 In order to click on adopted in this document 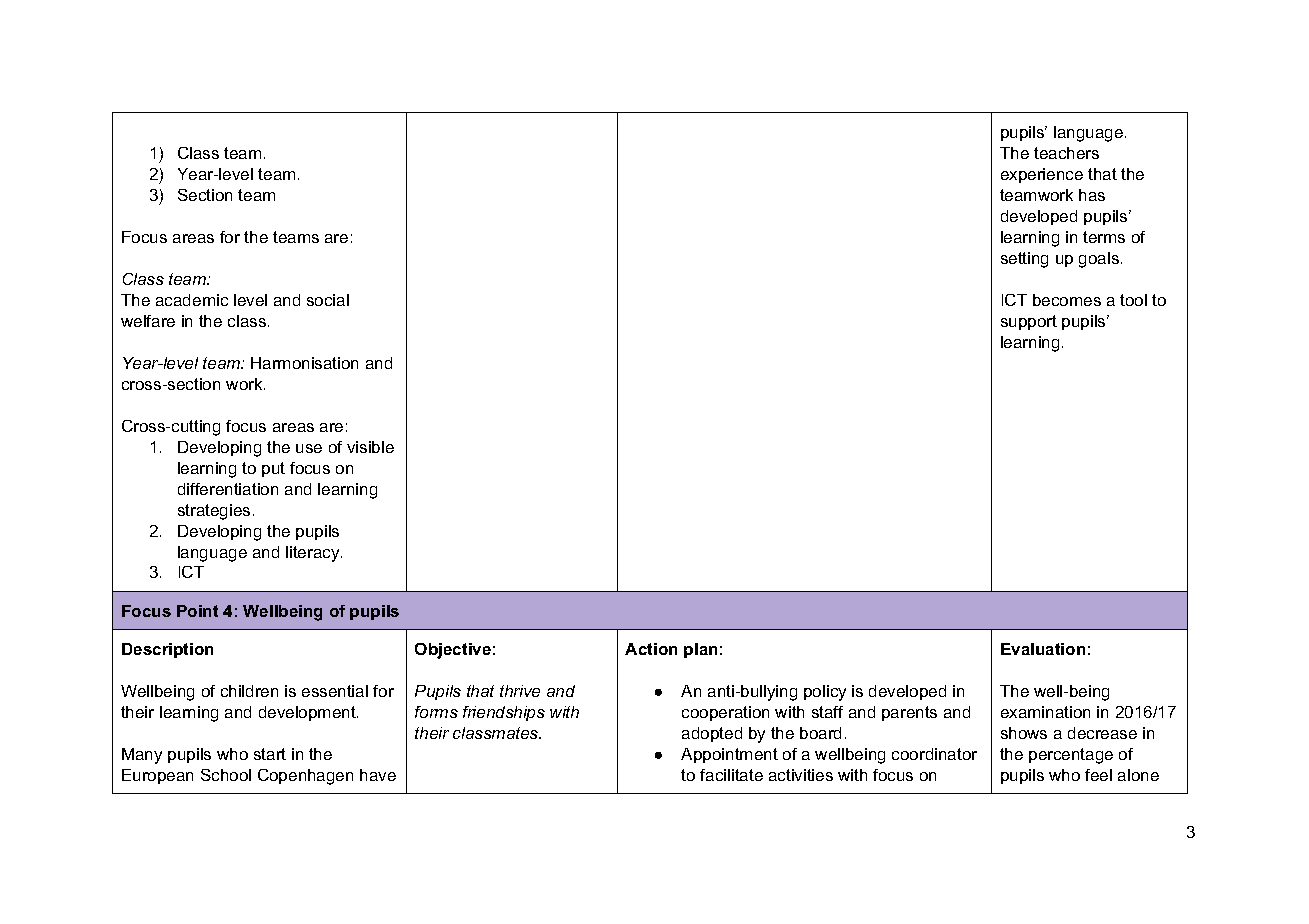, I will do `click(712, 734)`.
